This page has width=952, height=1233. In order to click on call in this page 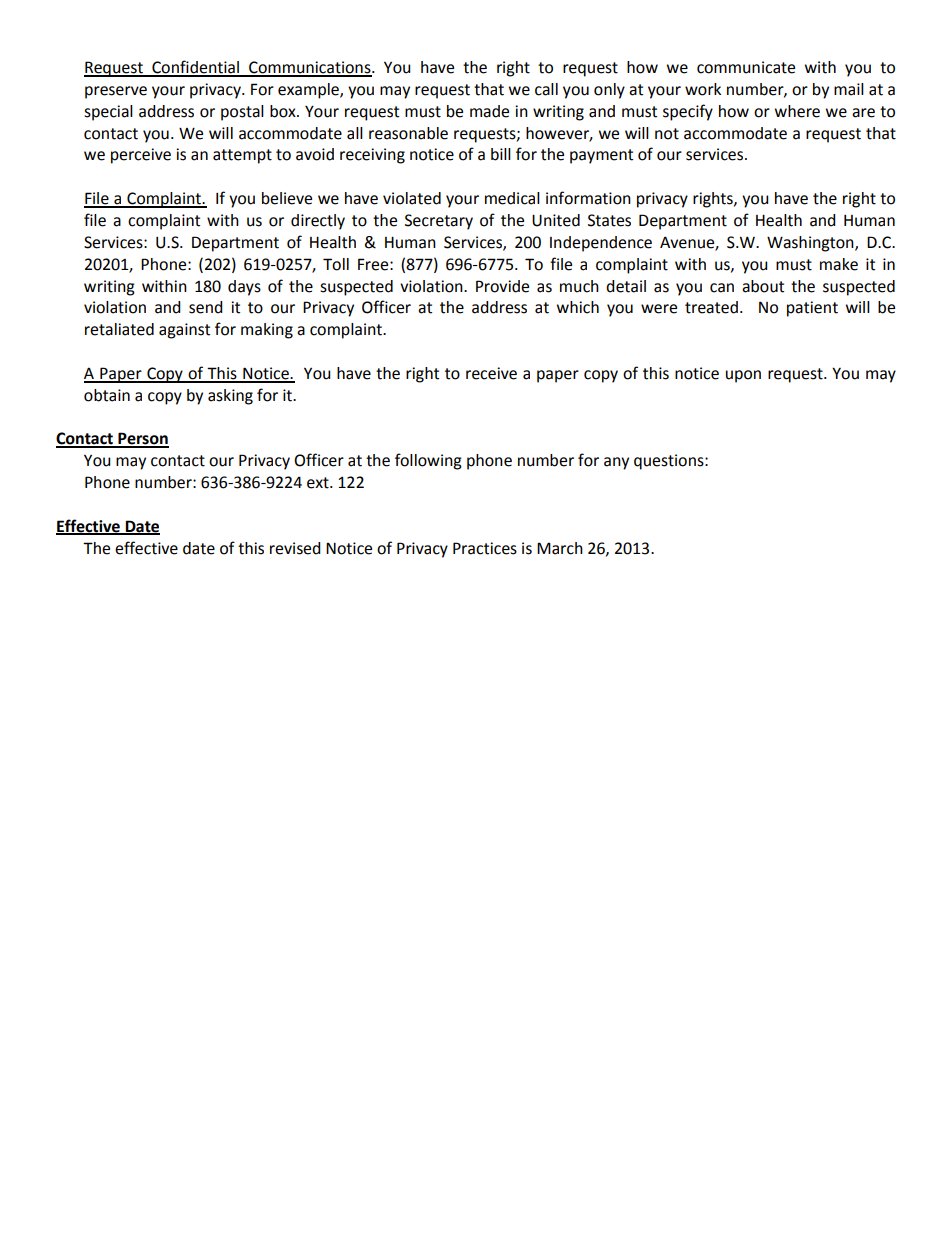, I will do `click(546, 89)`.
